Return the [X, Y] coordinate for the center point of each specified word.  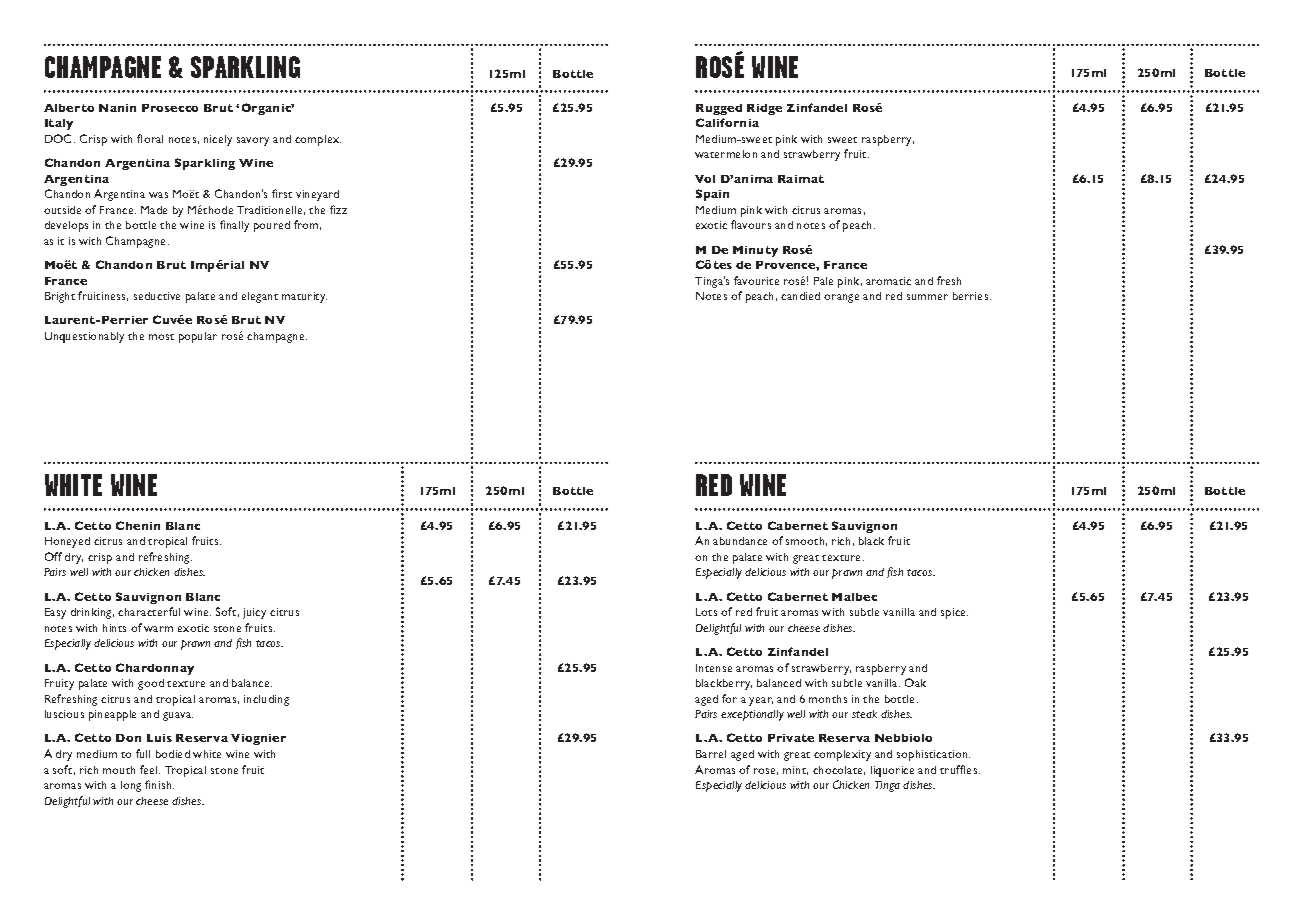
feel [150, 769]
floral [150, 138]
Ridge [764, 109]
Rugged [719, 109]
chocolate [839, 770]
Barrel [711, 754]
